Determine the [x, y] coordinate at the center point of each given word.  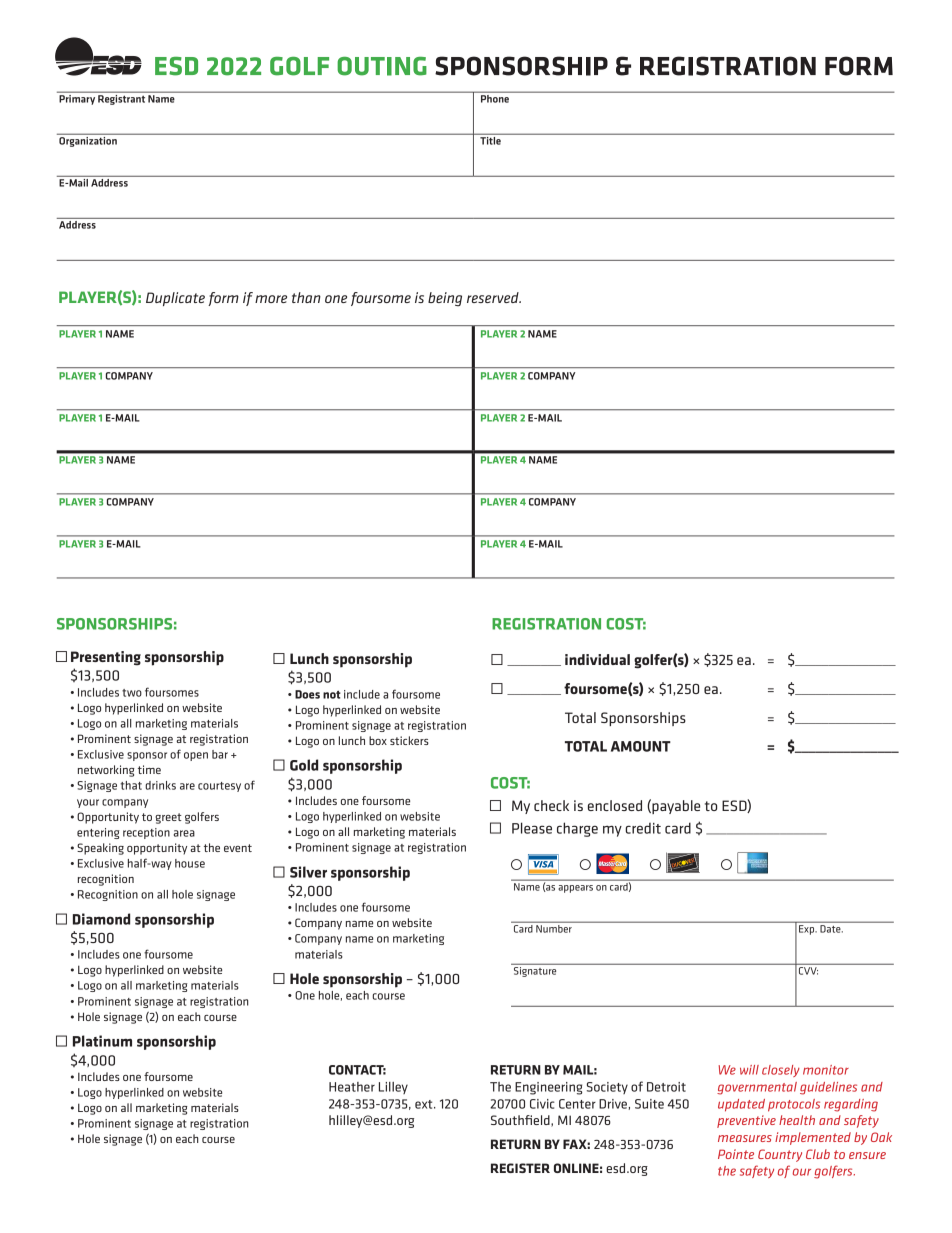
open [196, 756]
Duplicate [175, 299]
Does [307, 694]
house [190, 863]
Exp [806, 930]
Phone [495, 97]
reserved [494, 297]
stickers [409, 740]
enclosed [615, 805]
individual [597, 659]
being [445, 299]
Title [490, 139]
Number [554, 927]
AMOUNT [641, 746]
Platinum [102, 1041]
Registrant [121, 98]
